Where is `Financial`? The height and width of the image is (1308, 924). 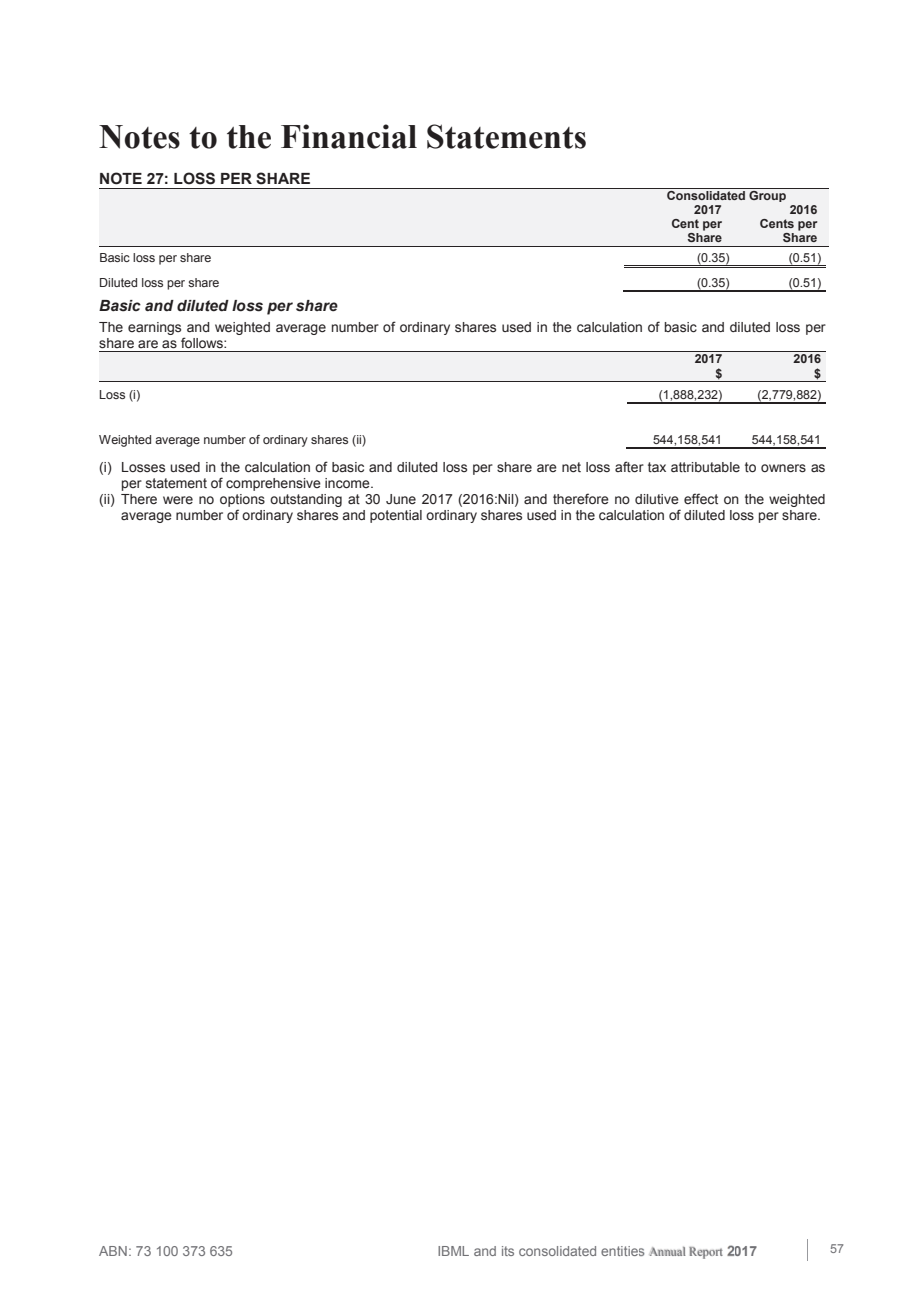 Financial is located at coordinates (349, 136).
